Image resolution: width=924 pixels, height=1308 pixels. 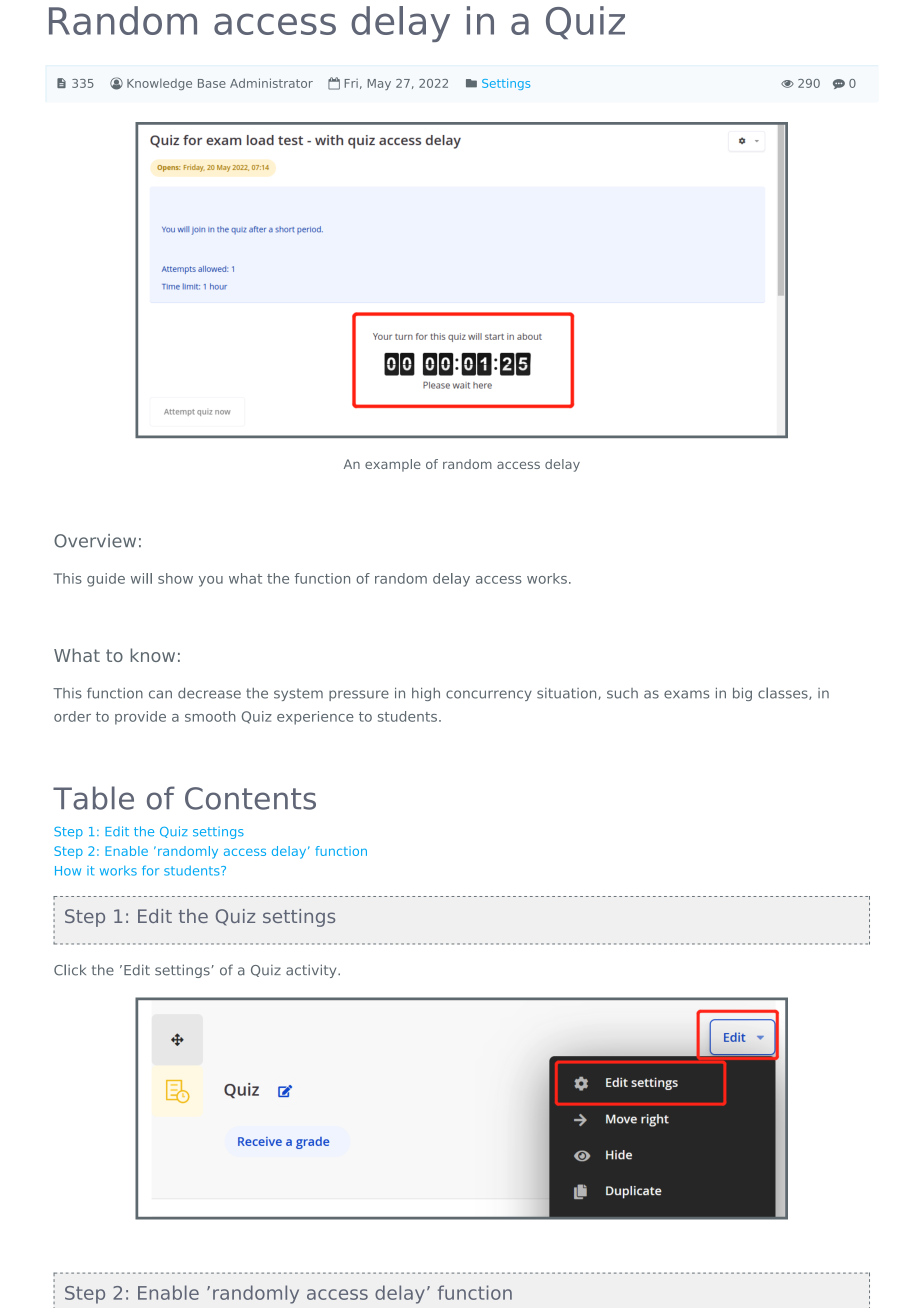 I want to click on Click, so click(x=70, y=970).
